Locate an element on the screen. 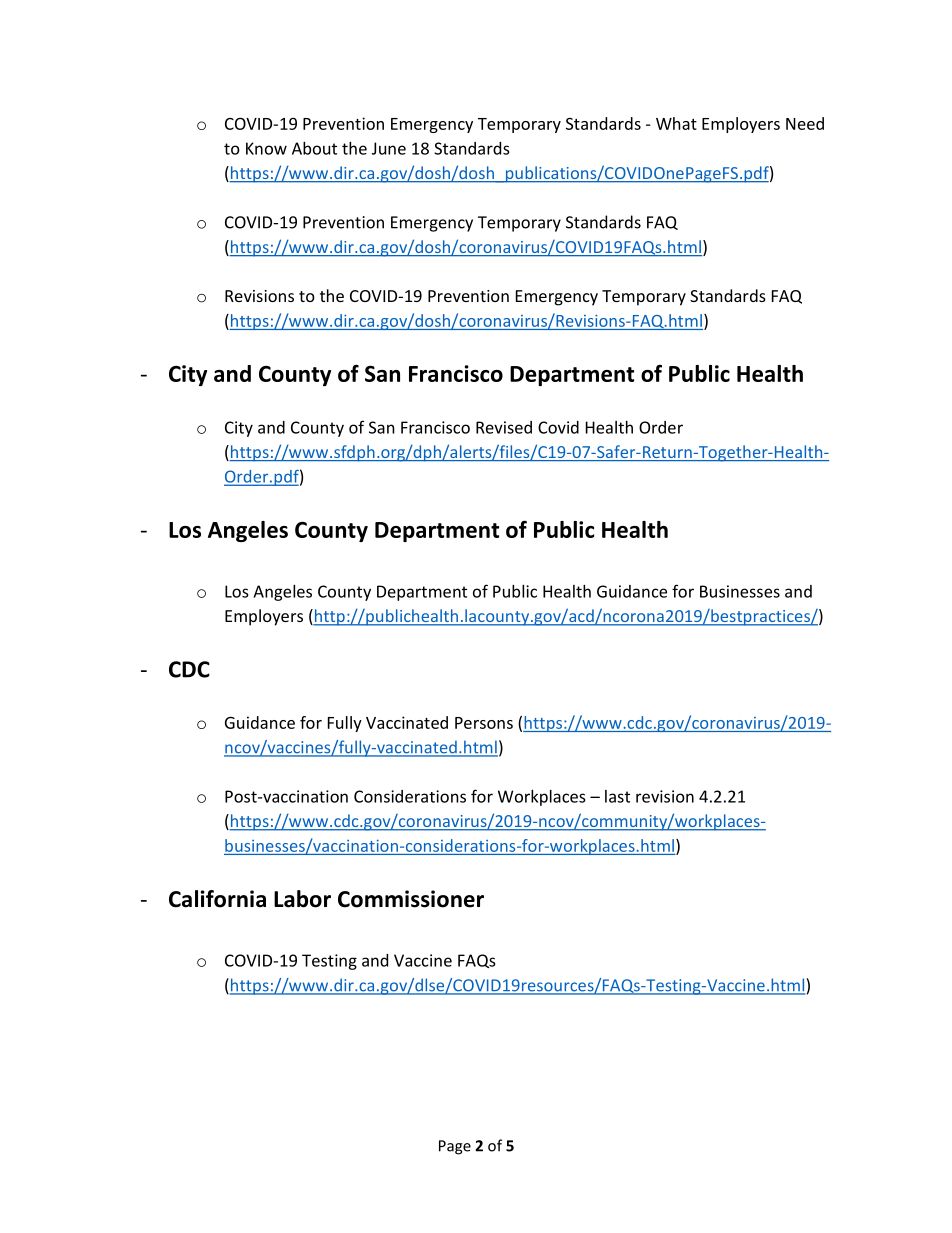 The height and width of the screenshot is (1233, 952). June is located at coordinates (389, 148).
